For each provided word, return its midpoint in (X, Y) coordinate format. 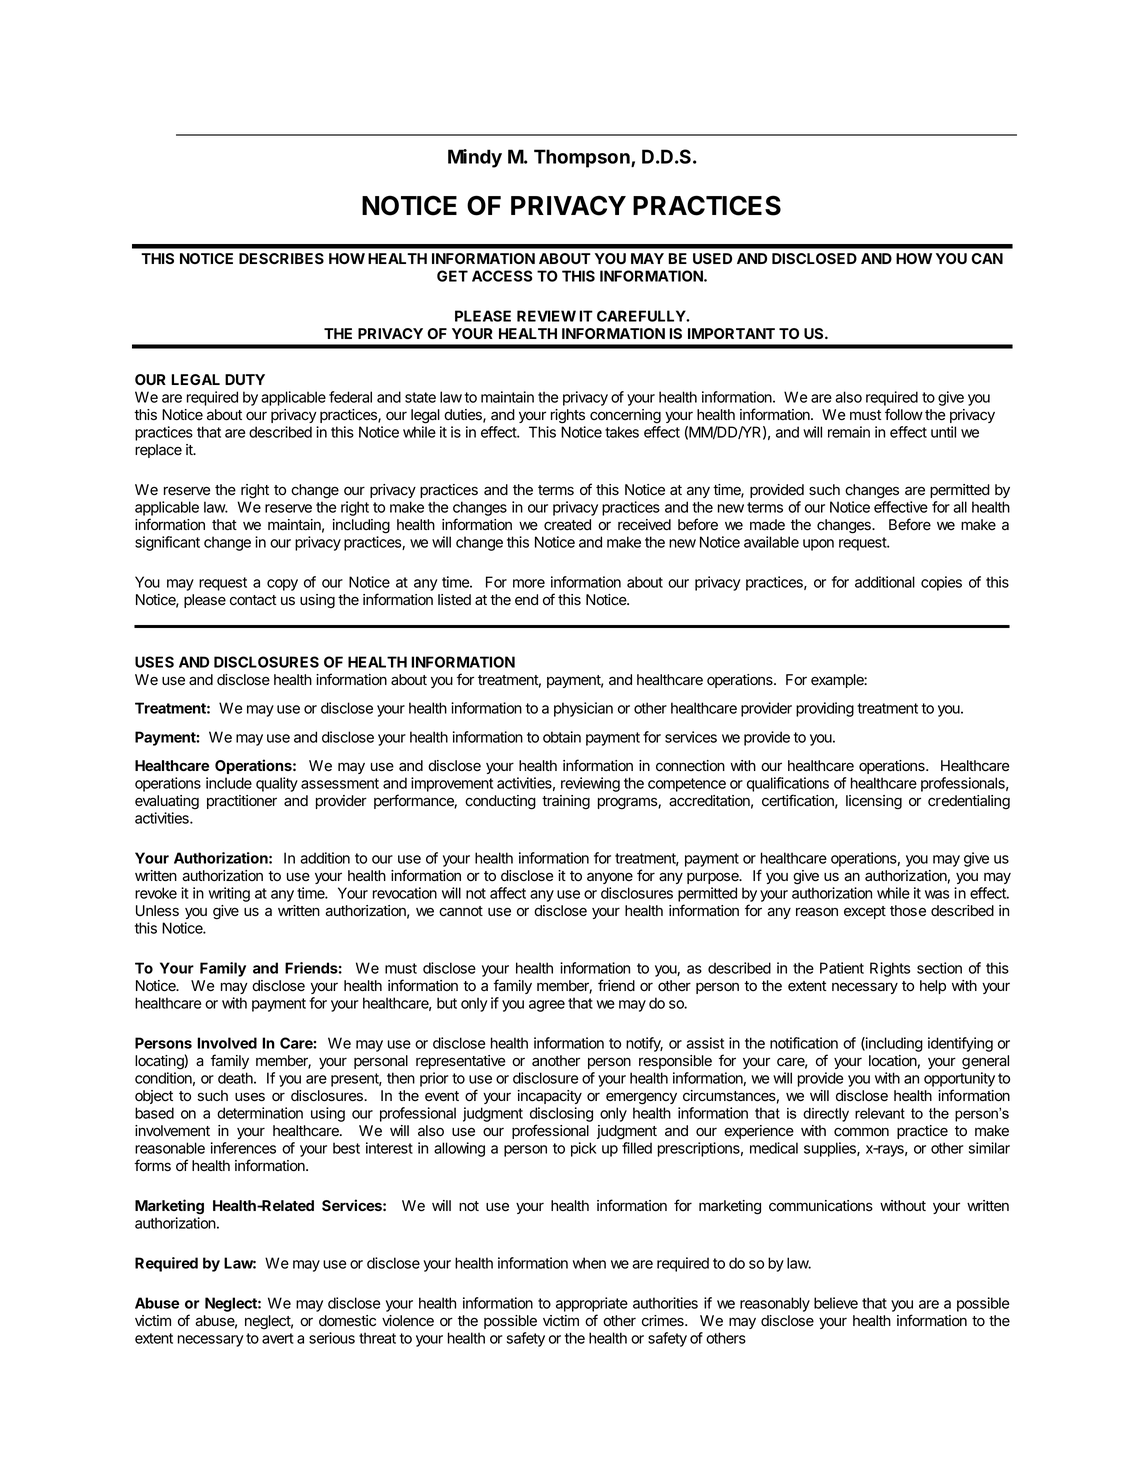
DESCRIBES (281, 258)
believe (836, 1303)
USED (712, 258)
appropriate (592, 1304)
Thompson (583, 158)
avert (278, 1338)
